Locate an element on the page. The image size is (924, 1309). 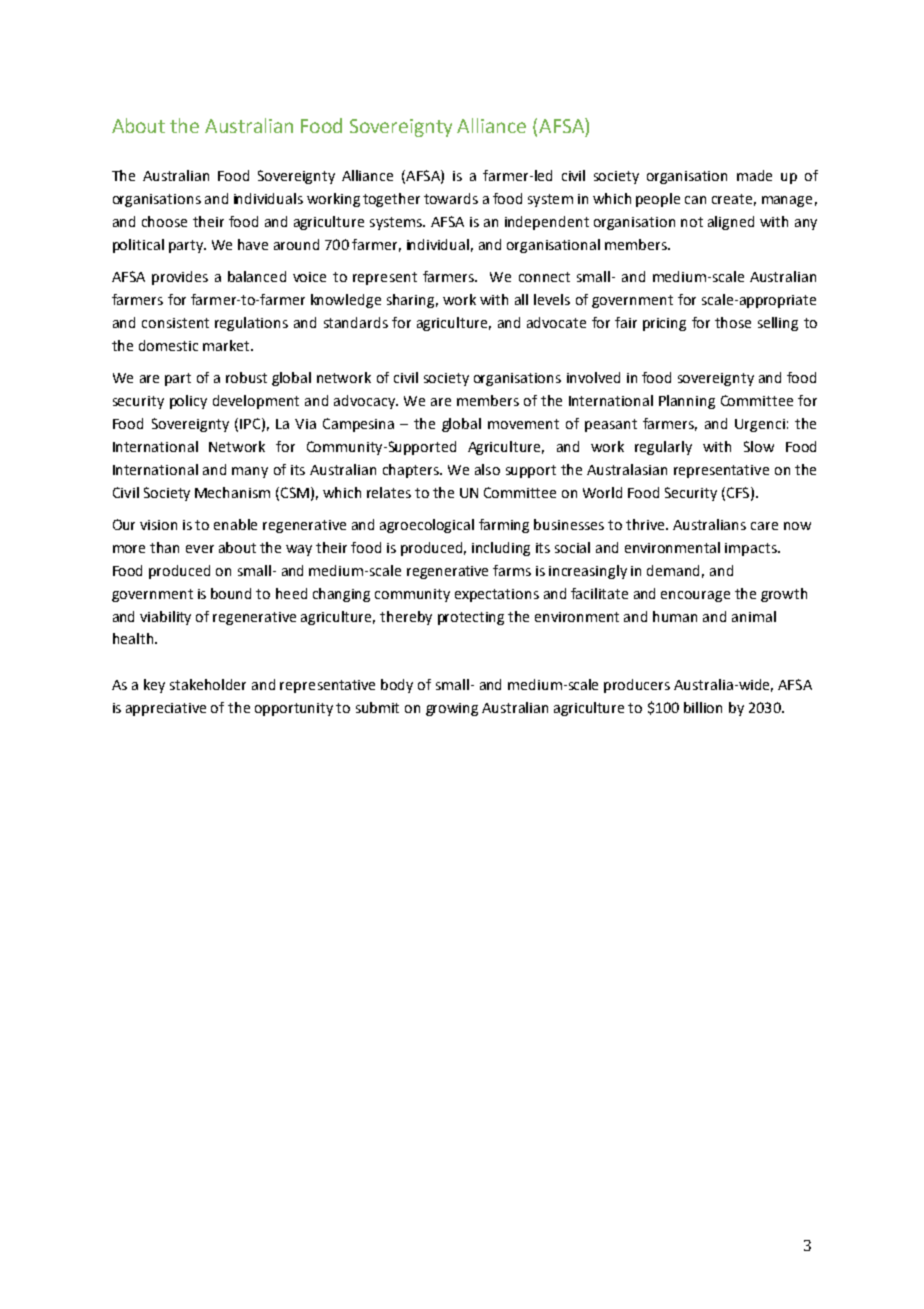
Mechanism is located at coordinates (232, 492).
